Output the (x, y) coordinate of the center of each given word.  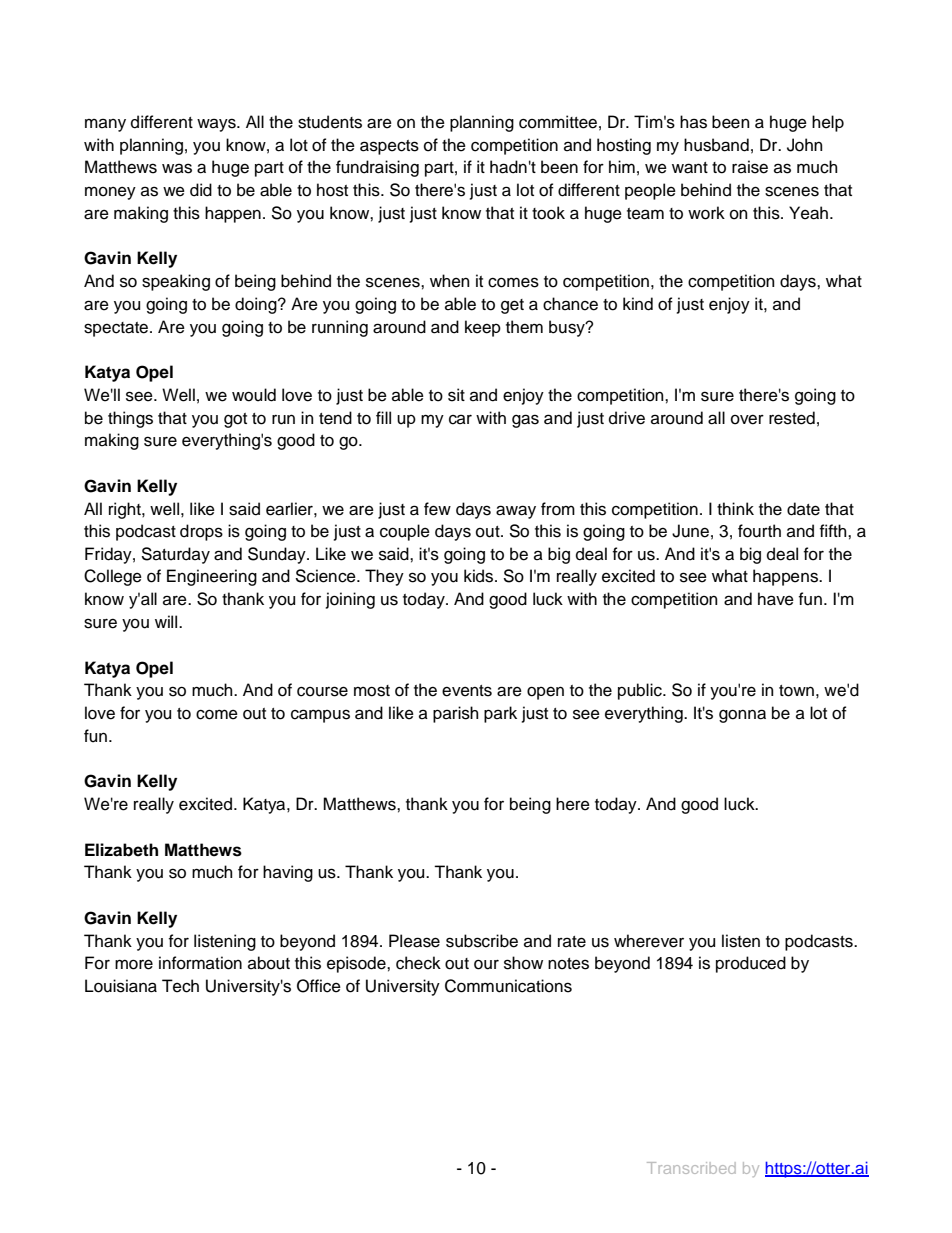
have (776, 599)
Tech (180, 986)
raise (750, 167)
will (167, 621)
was (177, 168)
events (467, 691)
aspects (389, 147)
